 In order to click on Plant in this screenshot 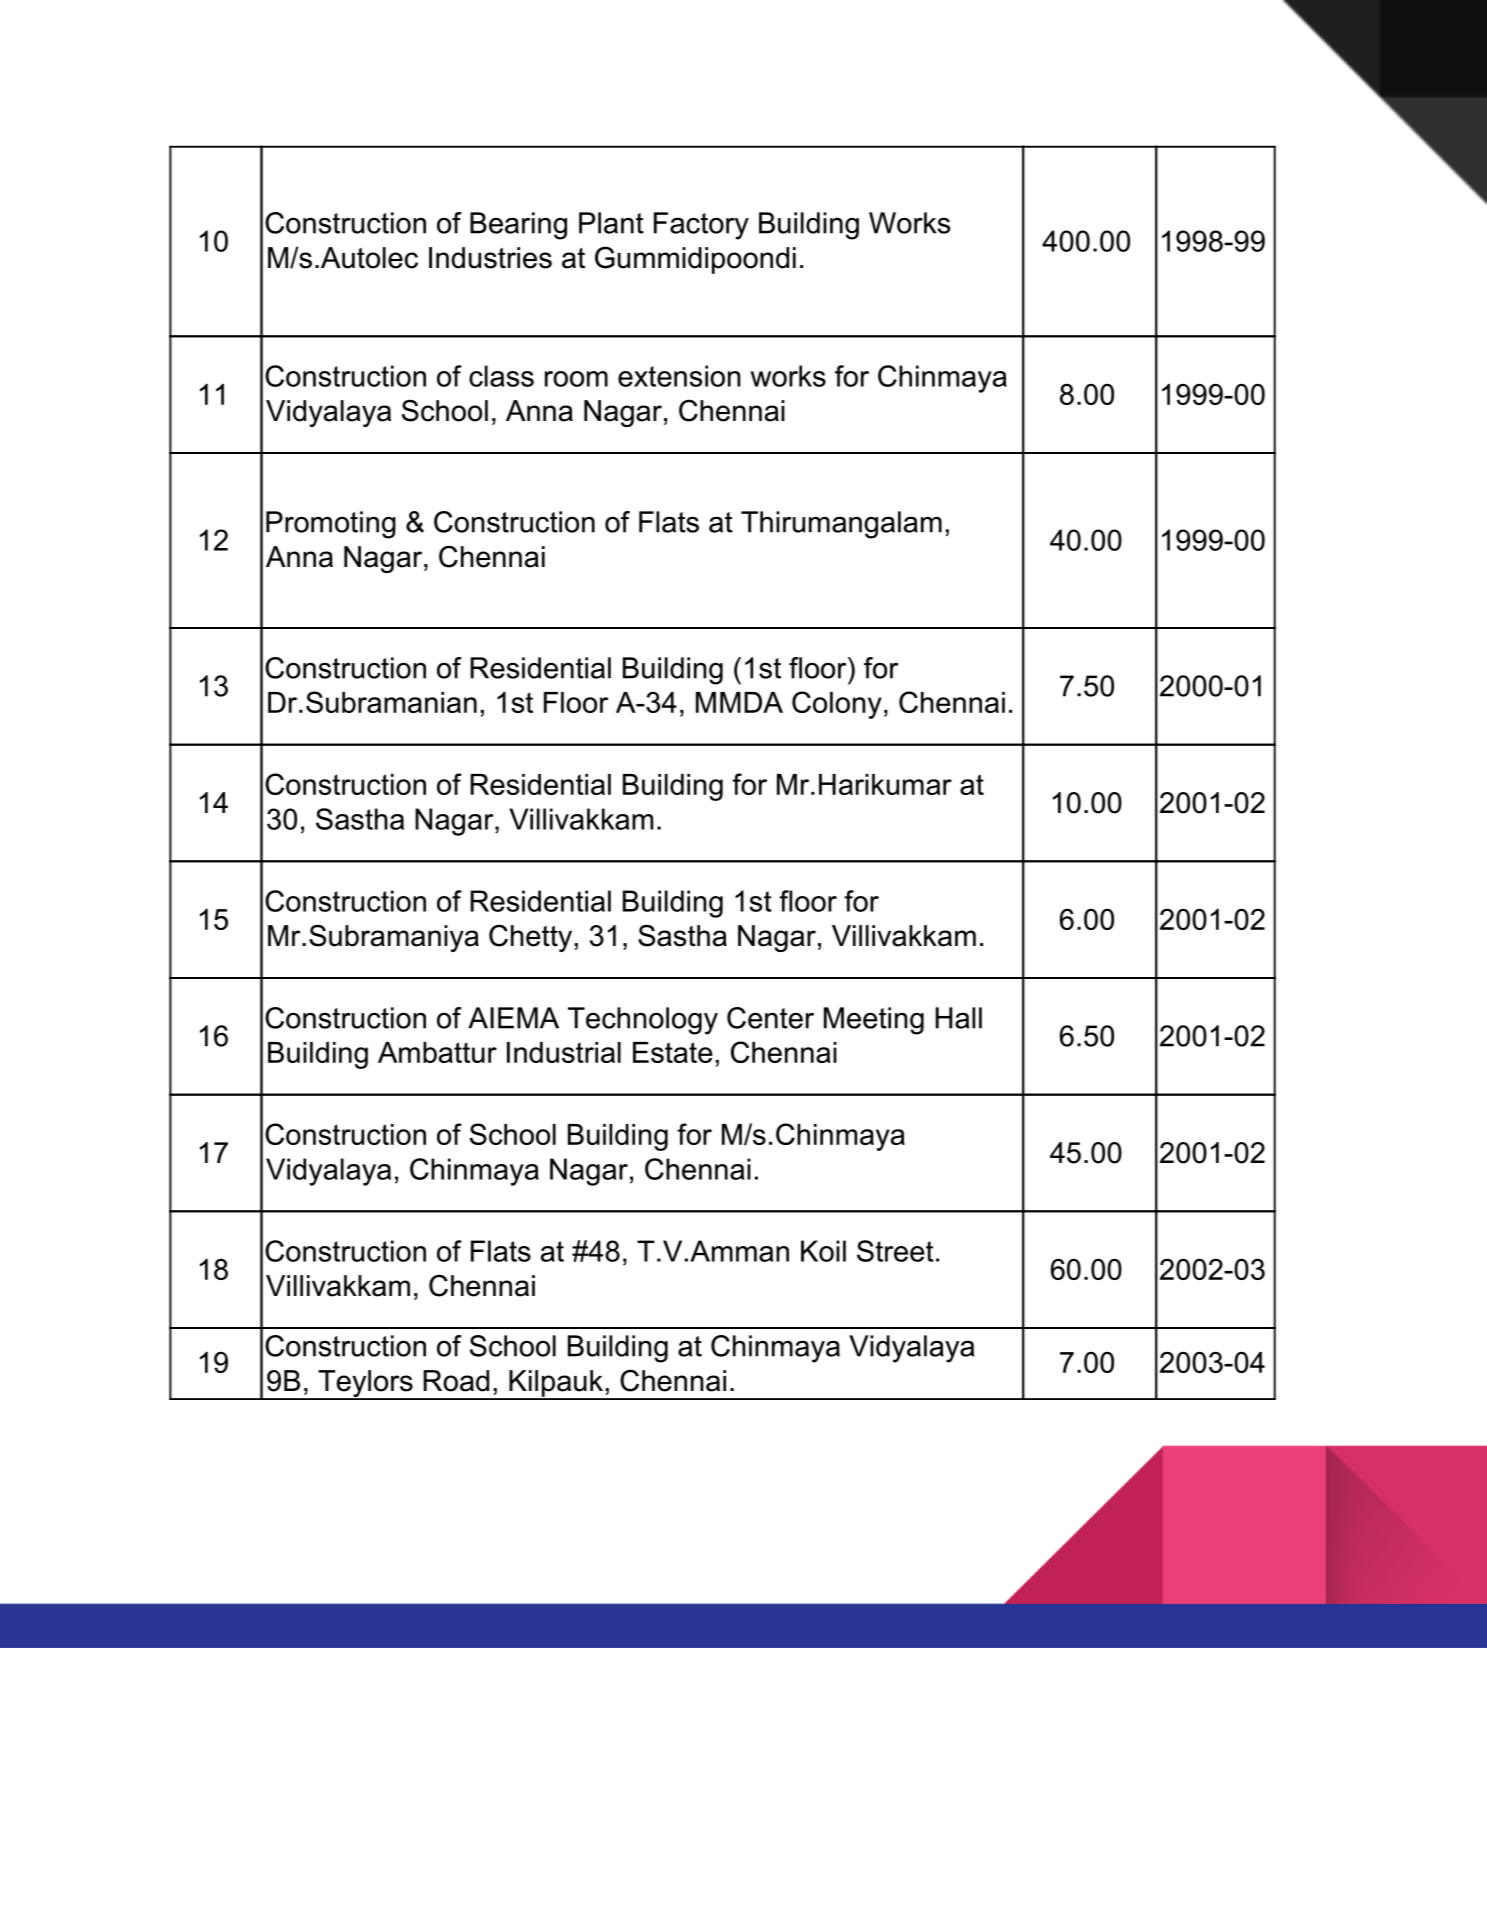, I will do `click(611, 223)`.
